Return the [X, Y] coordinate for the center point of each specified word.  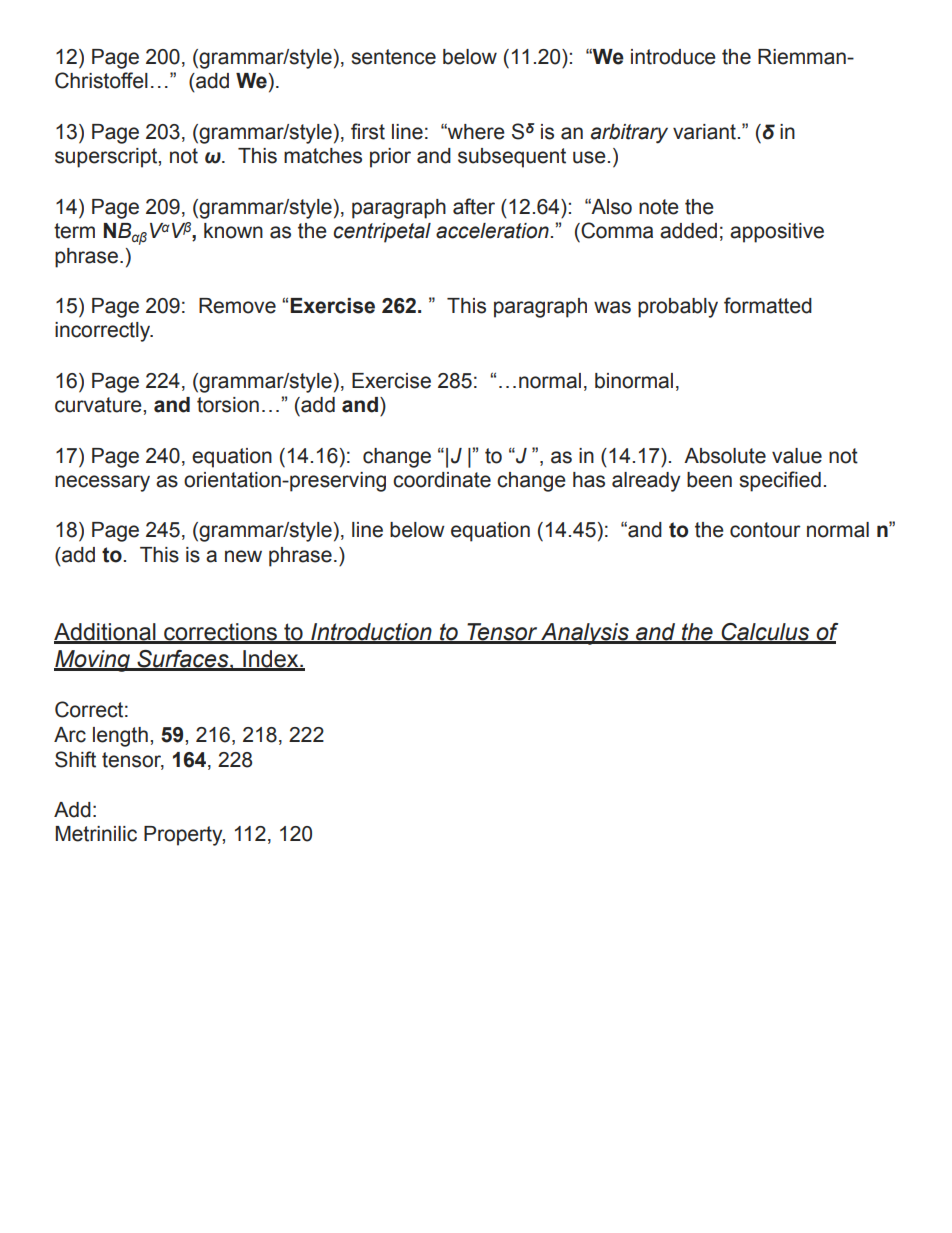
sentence [393, 57]
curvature [99, 405]
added [688, 231]
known [233, 231]
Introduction [371, 633]
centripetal [382, 233]
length [120, 737]
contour [765, 530]
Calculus [765, 633]
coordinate [442, 480]
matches [323, 156]
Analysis [585, 634]
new [243, 556]
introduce [673, 57]
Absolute [725, 456]
